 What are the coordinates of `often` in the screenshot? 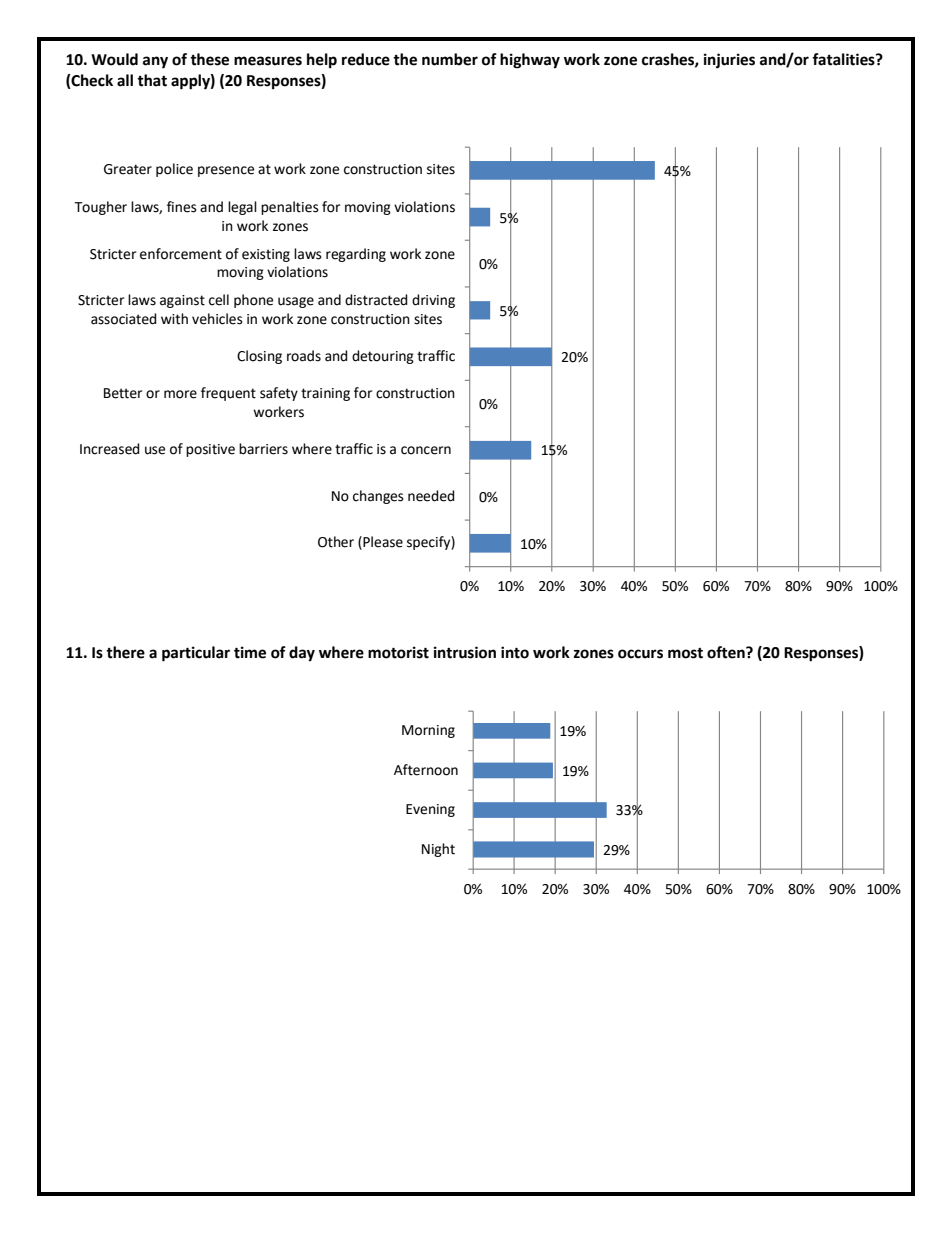 It's located at (727, 652).
